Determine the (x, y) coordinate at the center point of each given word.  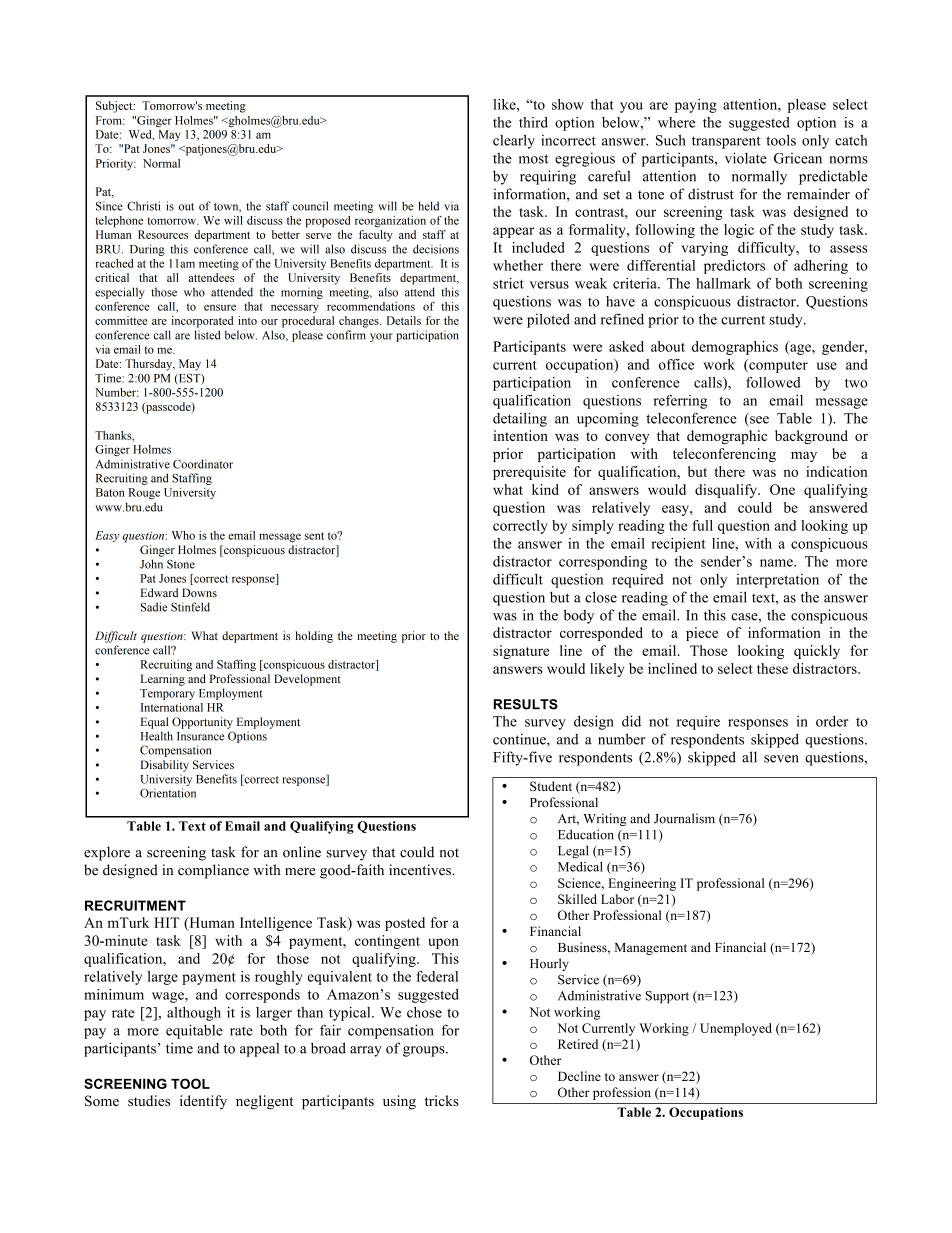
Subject (115, 107)
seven (781, 759)
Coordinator (203, 464)
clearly (514, 141)
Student (551, 786)
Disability (165, 766)
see (758, 421)
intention (520, 435)
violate (746, 158)
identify (203, 1102)
